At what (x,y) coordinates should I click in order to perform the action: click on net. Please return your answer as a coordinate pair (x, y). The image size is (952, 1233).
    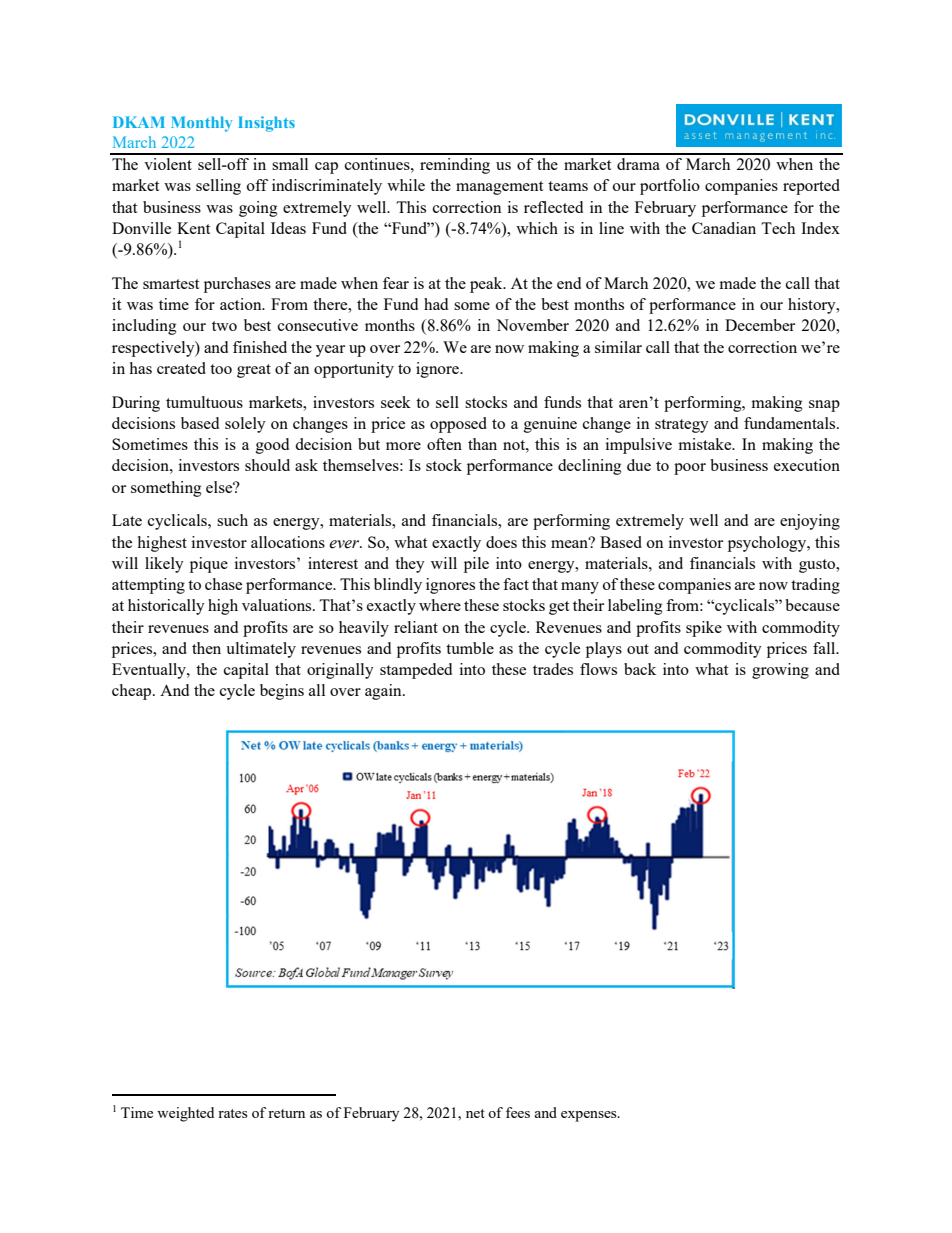
    Looking at the image, I should click on (475, 1113).
